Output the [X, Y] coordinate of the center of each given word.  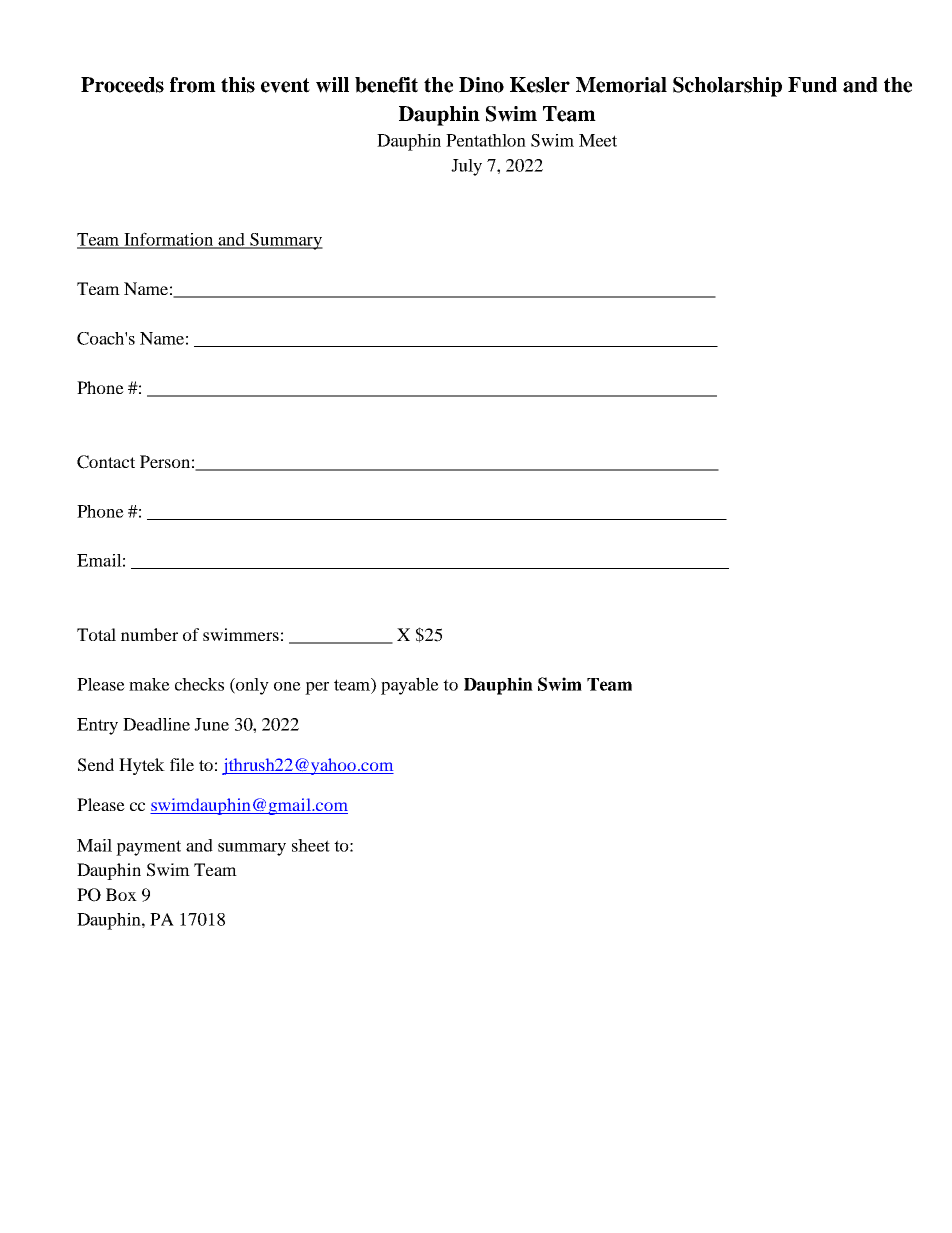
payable [410, 686]
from [193, 85]
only [251, 686]
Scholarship [727, 87]
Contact [106, 462]
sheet [311, 845]
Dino [481, 85]
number [149, 634]
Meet [598, 140]
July [466, 167]
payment [148, 848]
